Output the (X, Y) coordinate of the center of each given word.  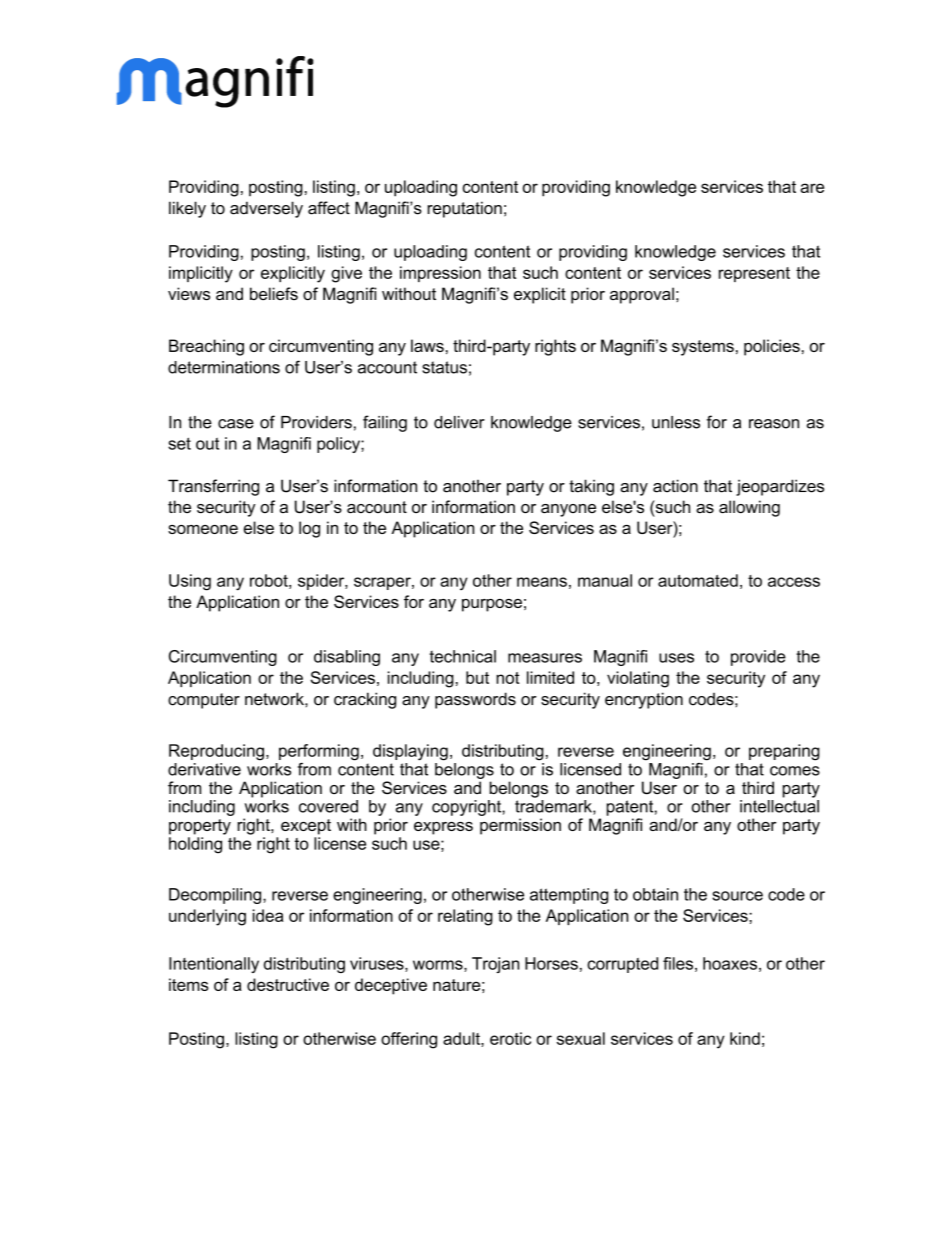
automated (698, 580)
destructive (288, 984)
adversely (266, 209)
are (812, 188)
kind (745, 1038)
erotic (510, 1038)
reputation (464, 209)
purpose (492, 605)
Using (190, 582)
